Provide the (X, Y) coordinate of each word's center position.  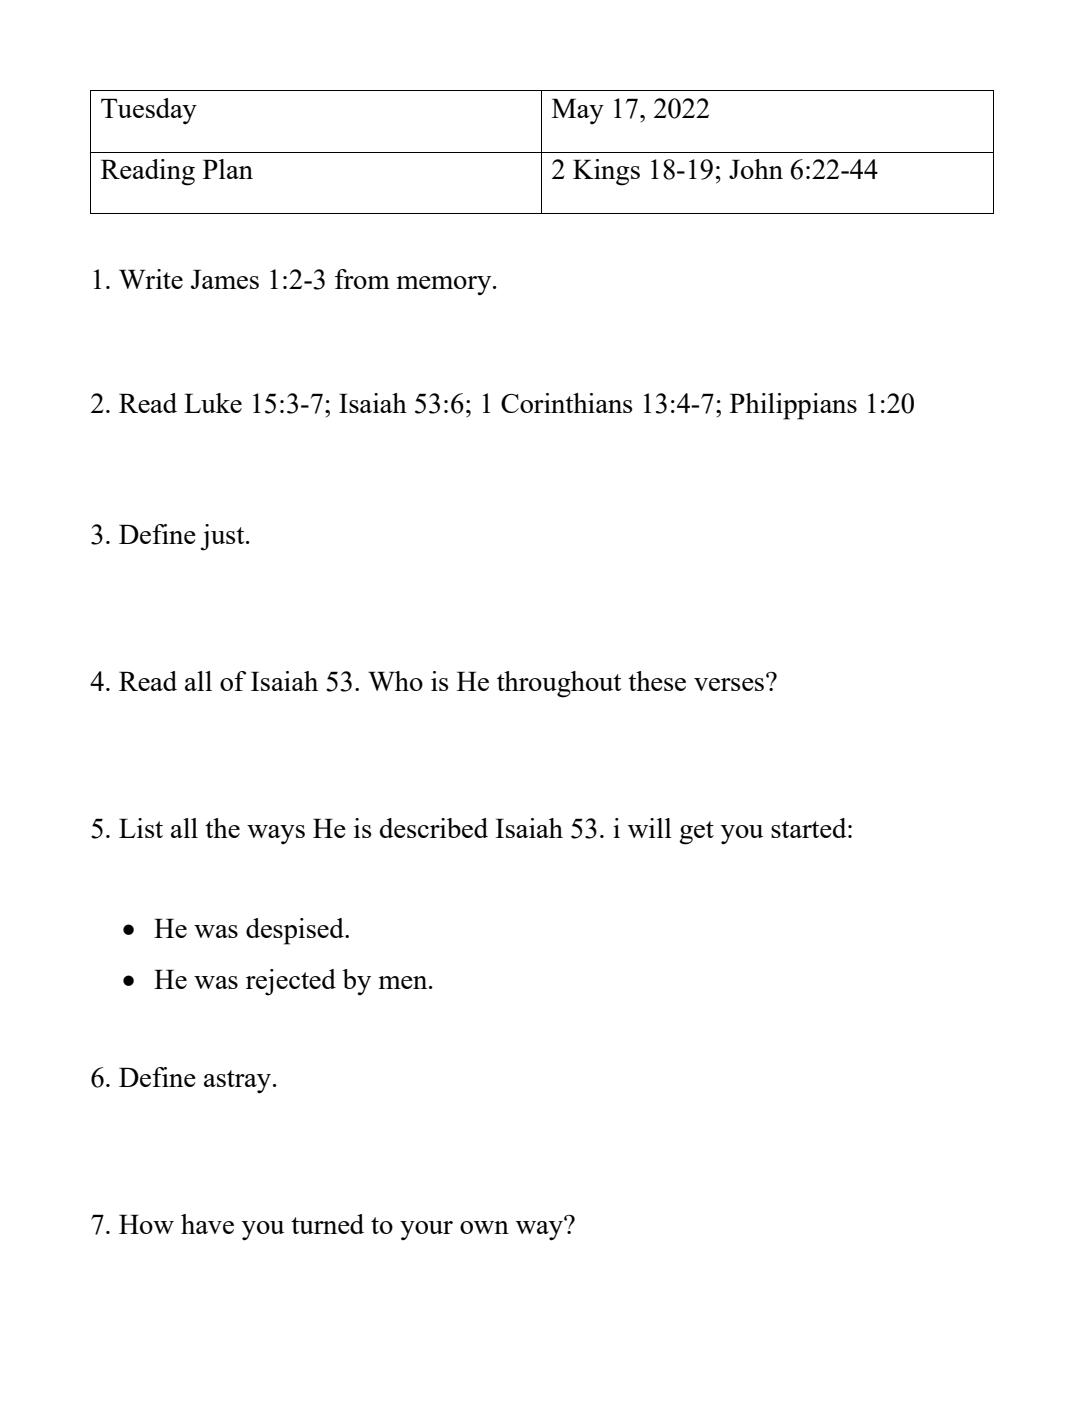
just (223, 537)
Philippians (793, 406)
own (484, 1227)
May (578, 111)
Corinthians (567, 403)
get (696, 833)
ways (276, 834)
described (434, 828)
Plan (228, 169)
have (207, 1224)
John (756, 169)
